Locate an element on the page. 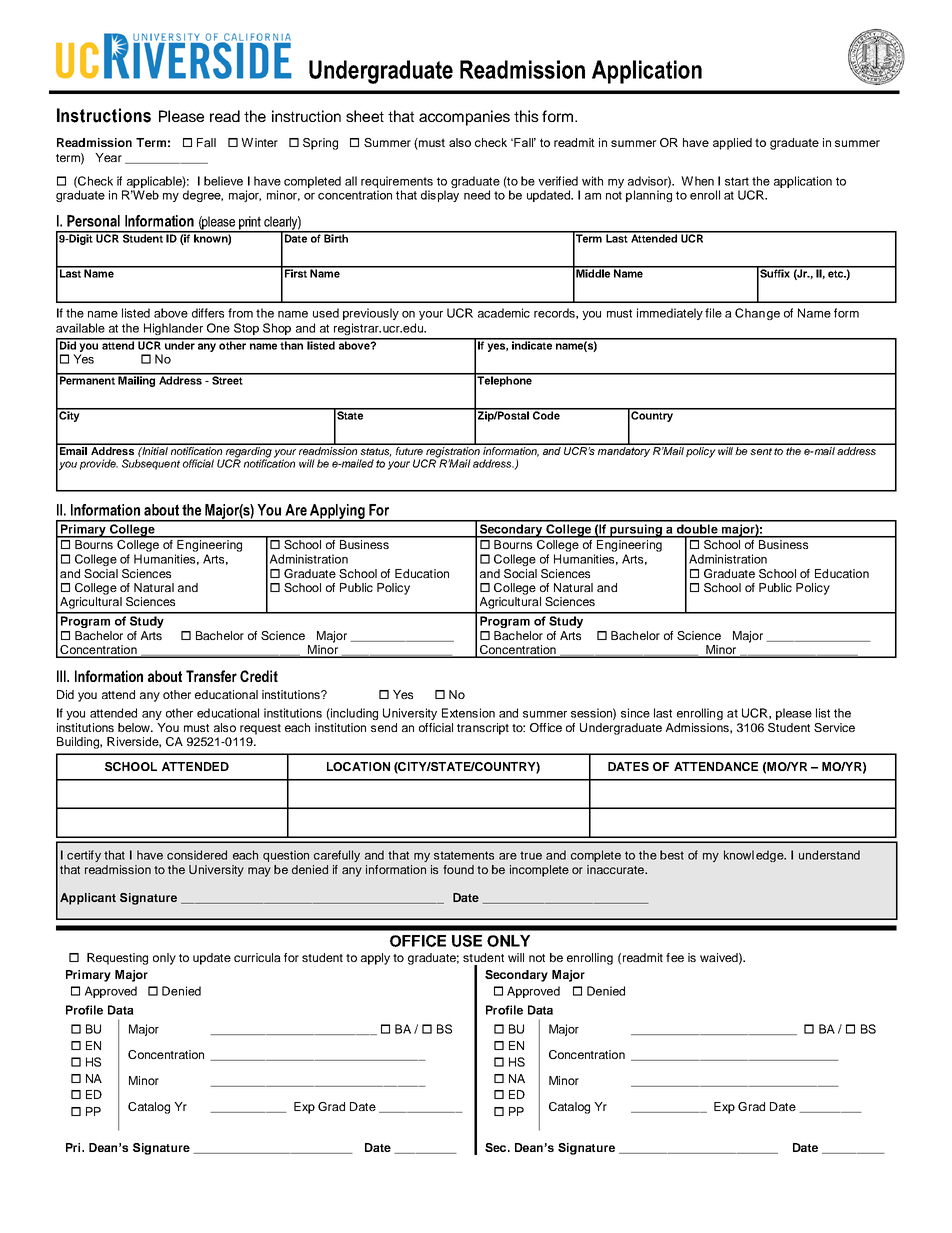  Applicant is located at coordinates (88, 899).
